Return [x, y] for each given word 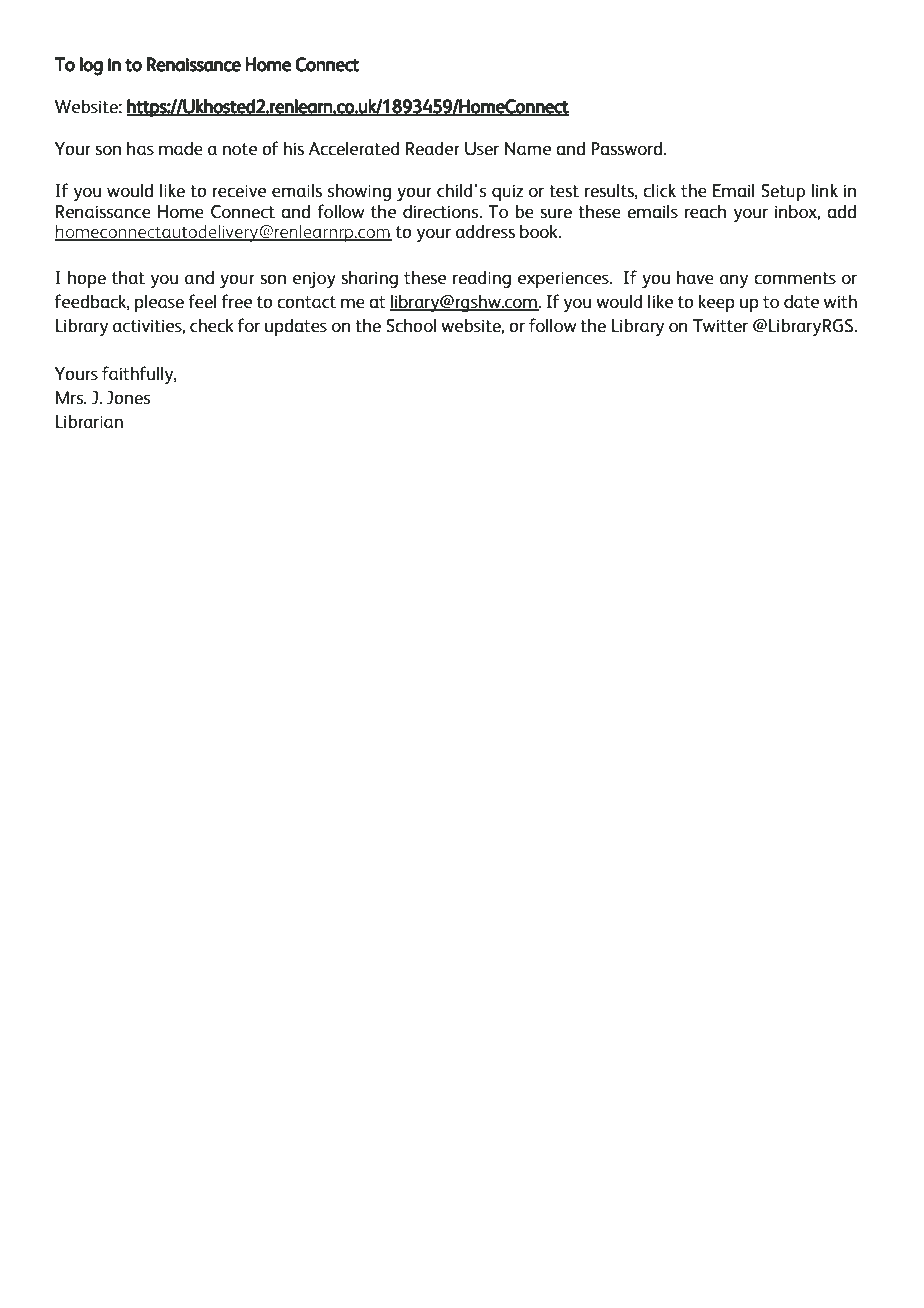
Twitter [720, 325]
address [485, 231]
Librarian [89, 421]
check [212, 325]
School [411, 325]
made [181, 148]
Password [626, 148]
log [91, 66]
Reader [433, 148]
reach [705, 211]
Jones [128, 397]
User [482, 149]
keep [717, 303]
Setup [783, 192]
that [128, 277]
